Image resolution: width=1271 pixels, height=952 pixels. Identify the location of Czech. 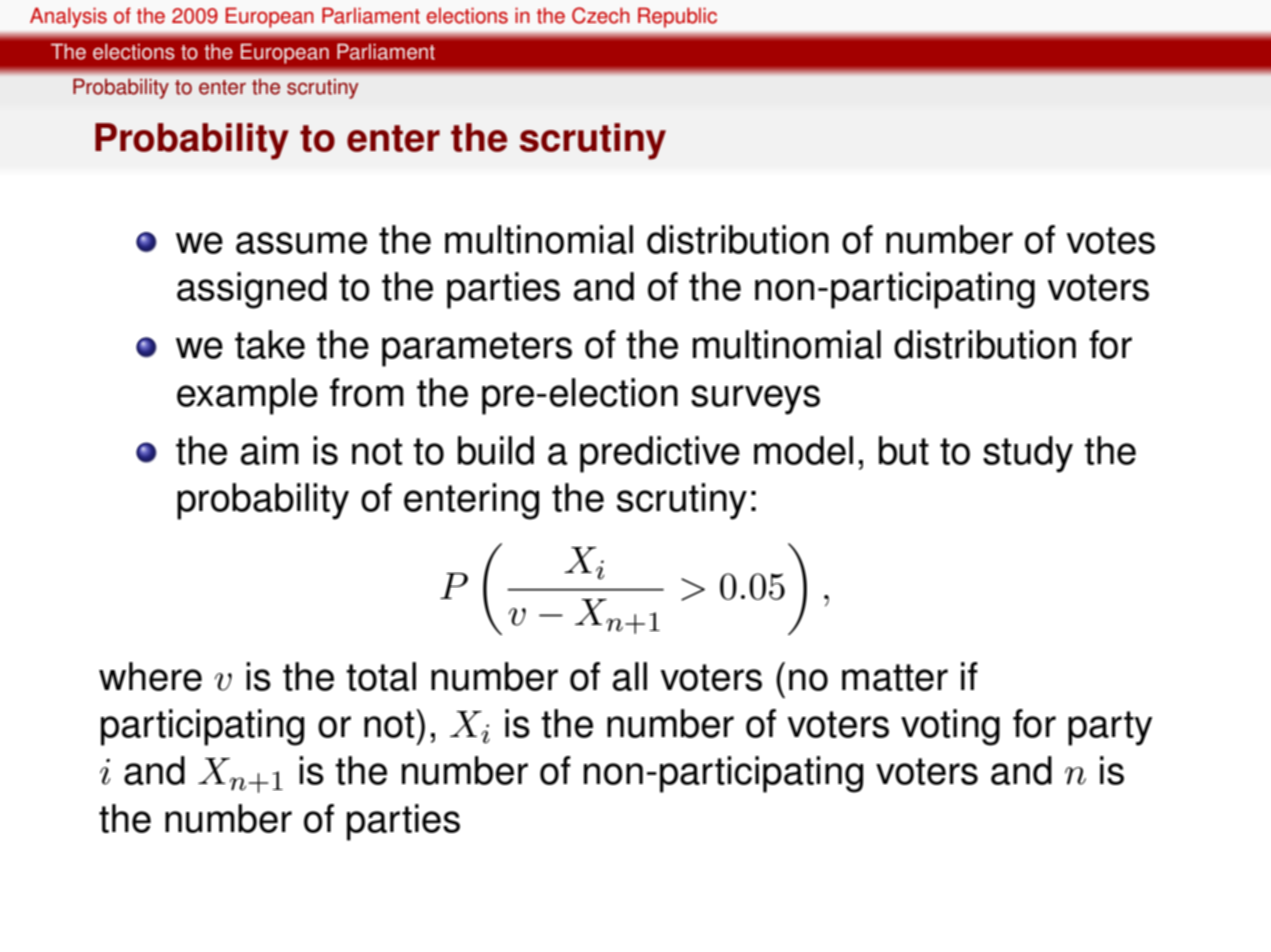
(600, 15).
